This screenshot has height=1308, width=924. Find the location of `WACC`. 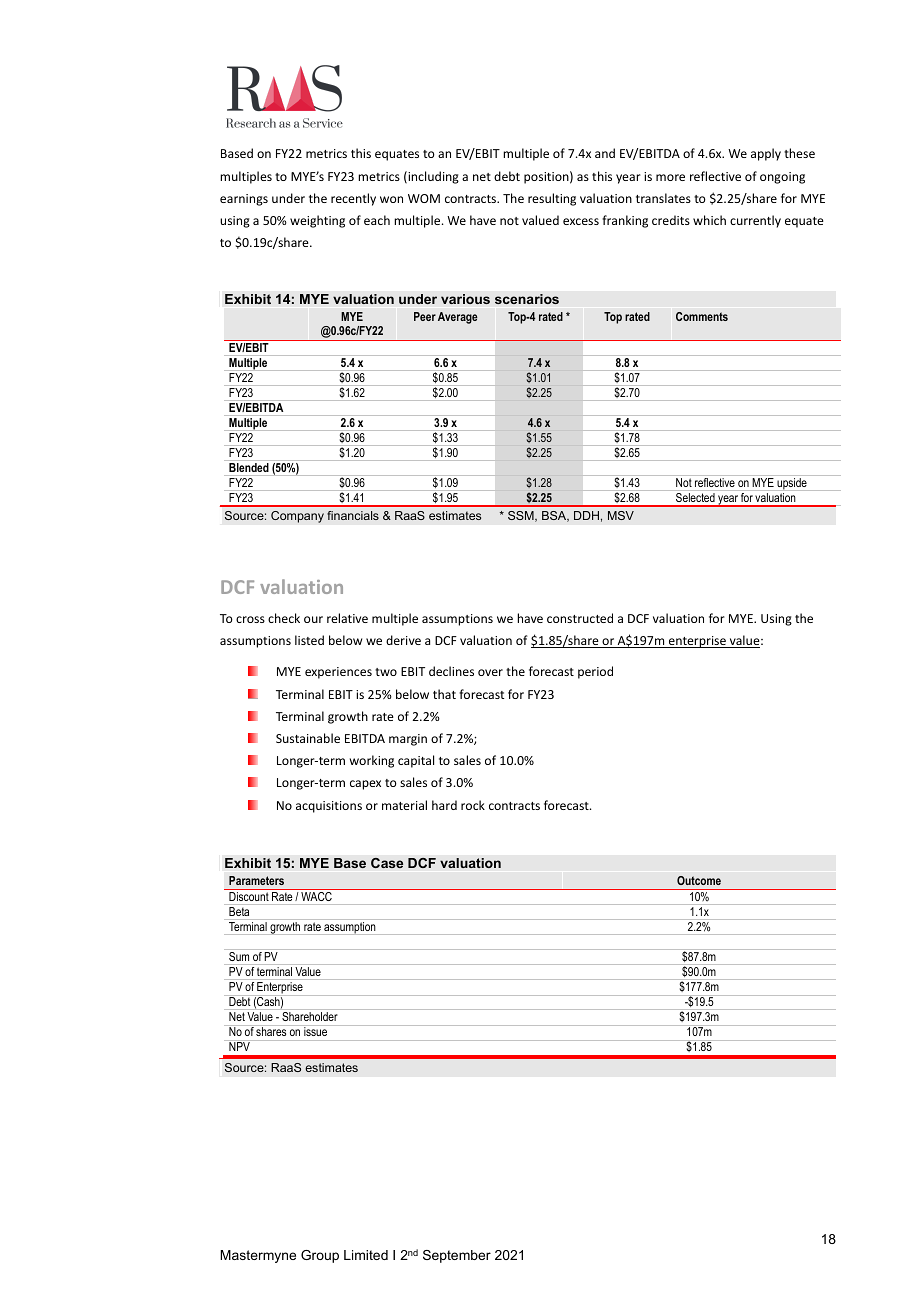

WACC is located at coordinates (316, 896).
